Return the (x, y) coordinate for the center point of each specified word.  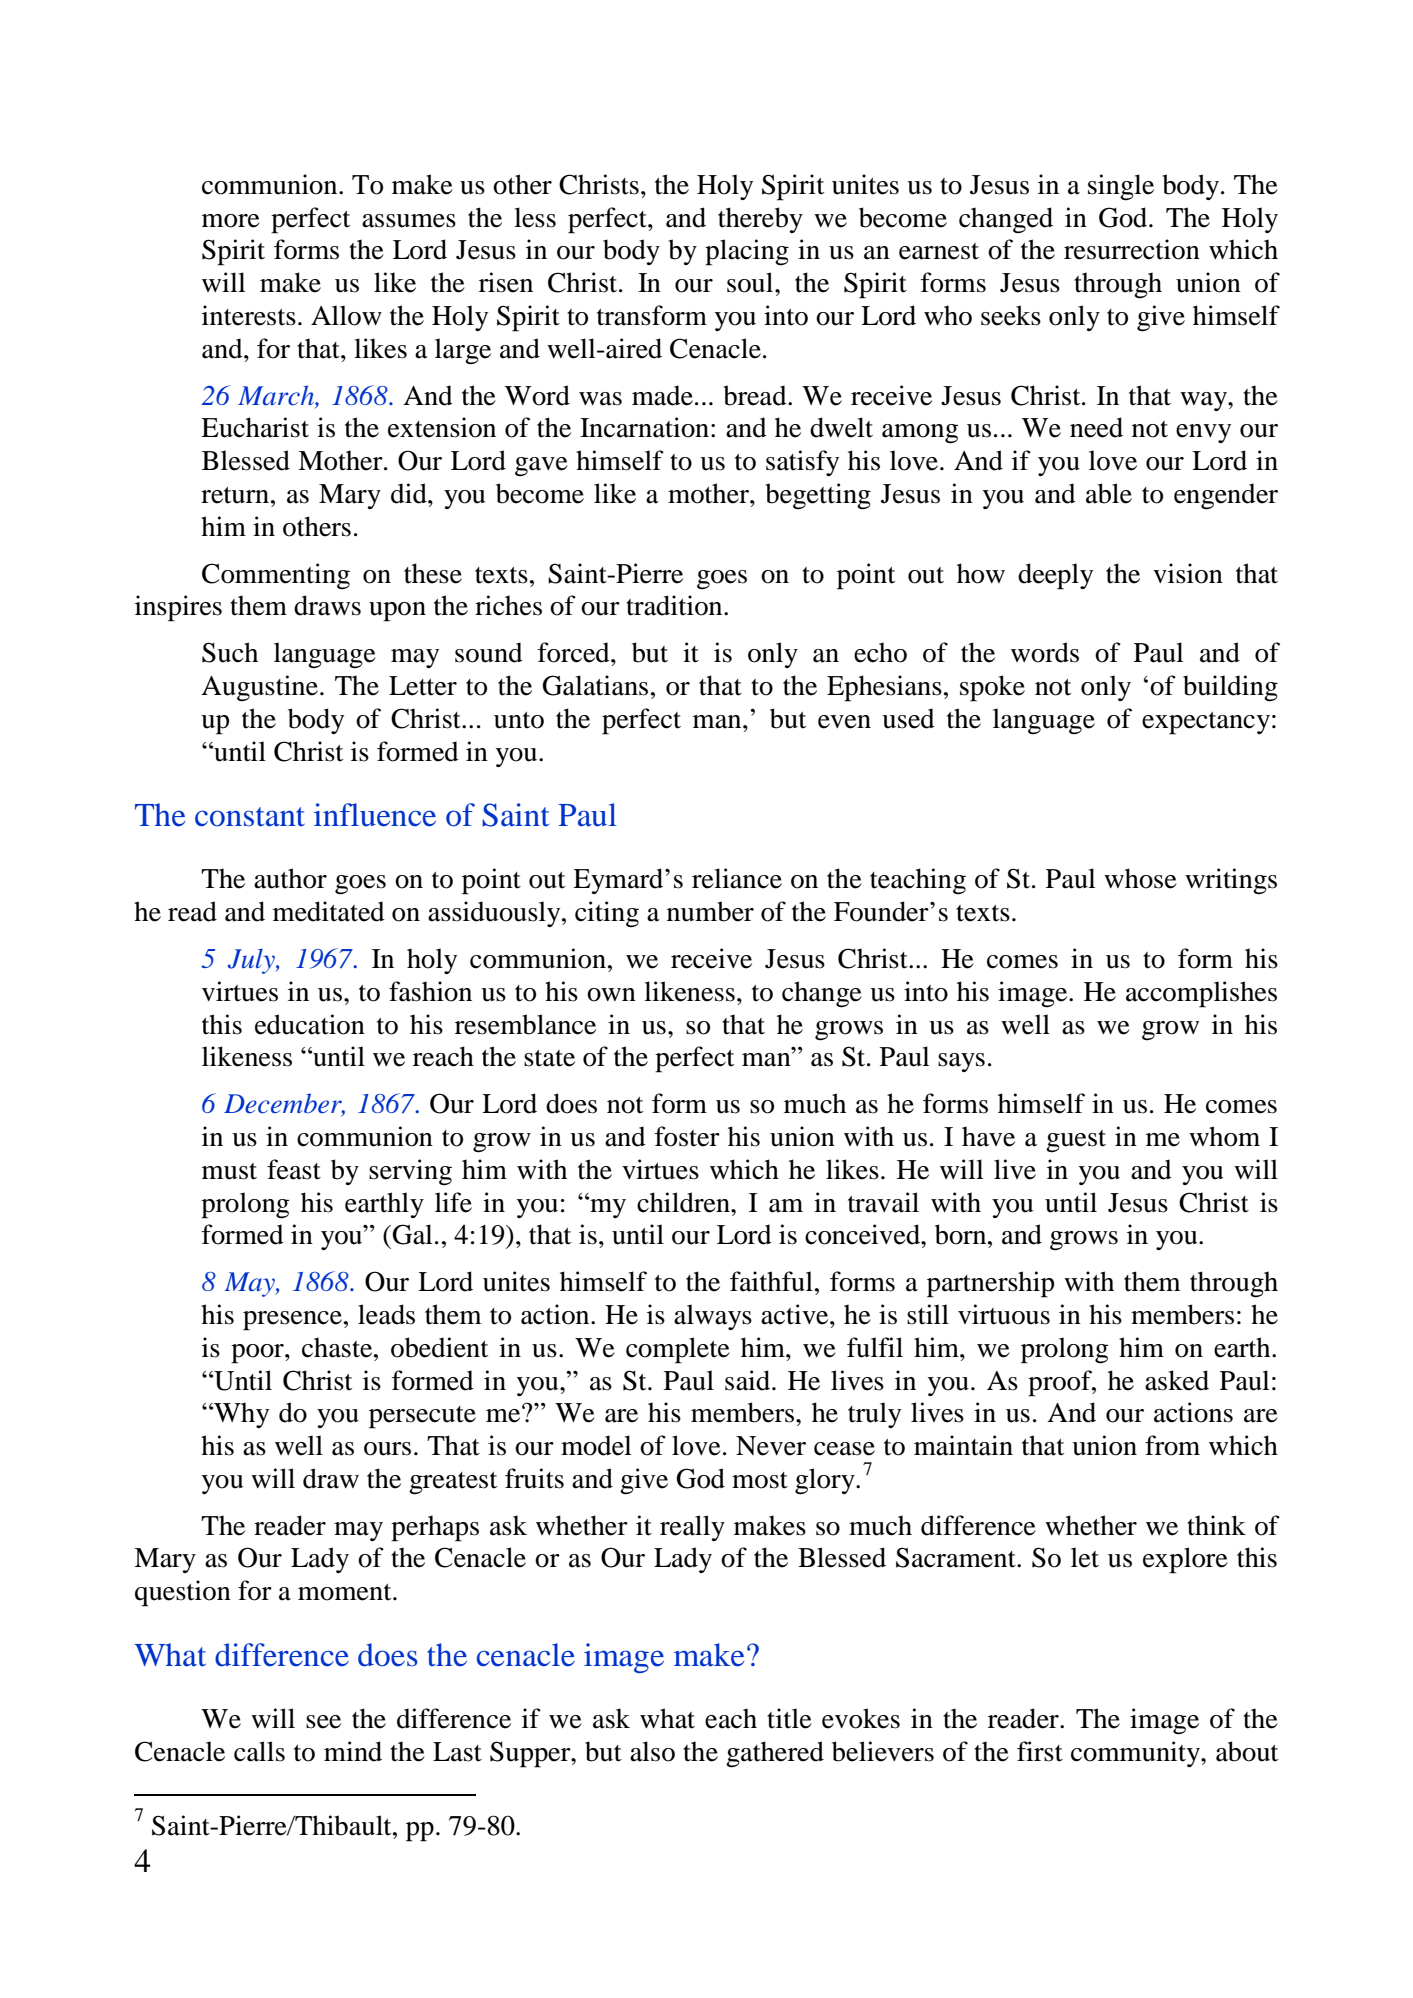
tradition (675, 605)
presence (292, 1321)
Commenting (276, 576)
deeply (1055, 576)
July (252, 961)
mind (353, 1751)
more (231, 221)
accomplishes (1201, 994)
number (710, 911)
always (713, 1317)
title (789, 1718)
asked (1177, 1380)
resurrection (1132, 249)
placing (747, 252)
